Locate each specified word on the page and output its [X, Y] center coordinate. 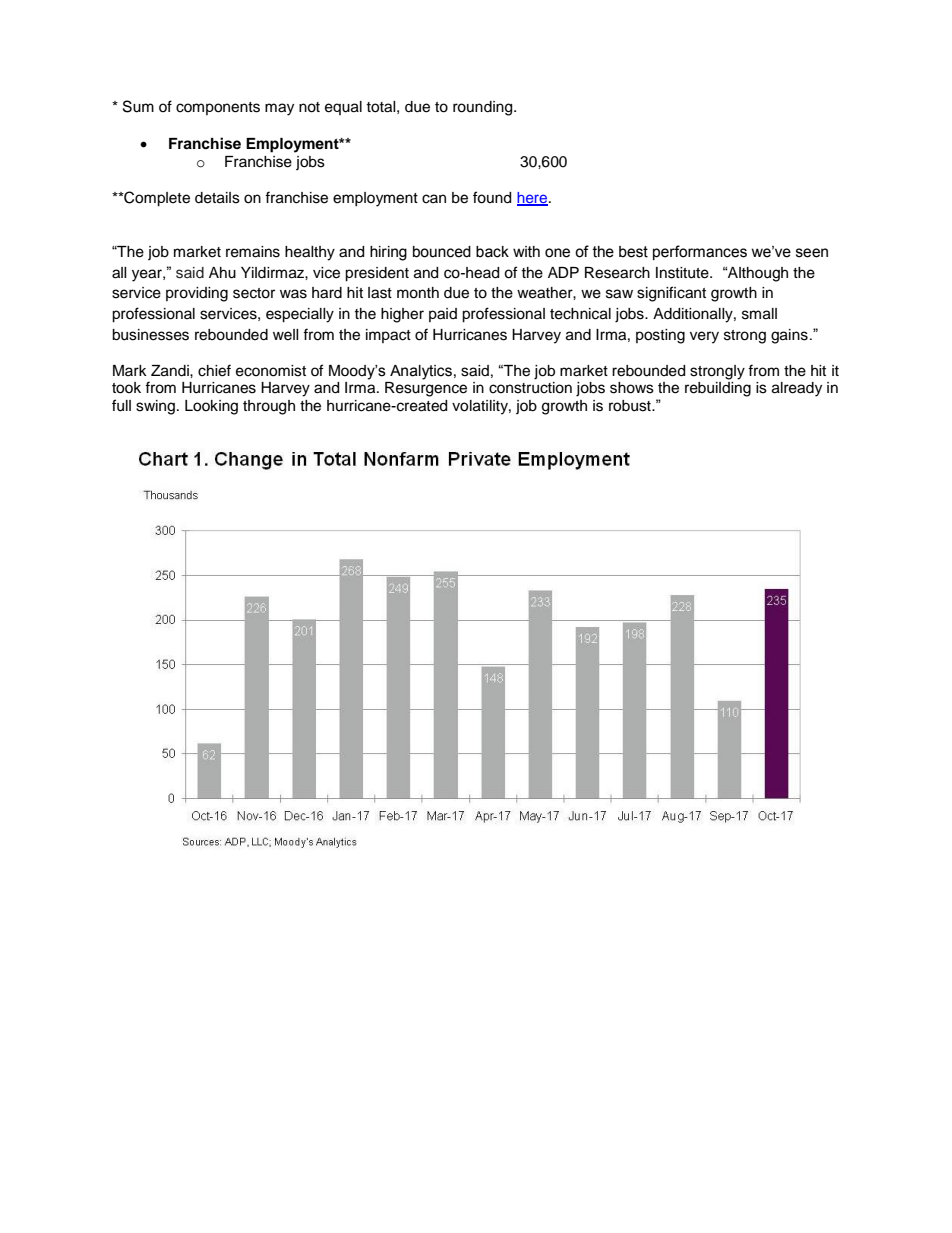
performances [700, 252]
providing [197, 294]
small [759, 314]
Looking [211, 407]
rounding [484, 108]
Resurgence [426, 389]
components [218, 108]
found [492, 197]
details [217, 198]
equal [343, 108]
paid [443, 315]
